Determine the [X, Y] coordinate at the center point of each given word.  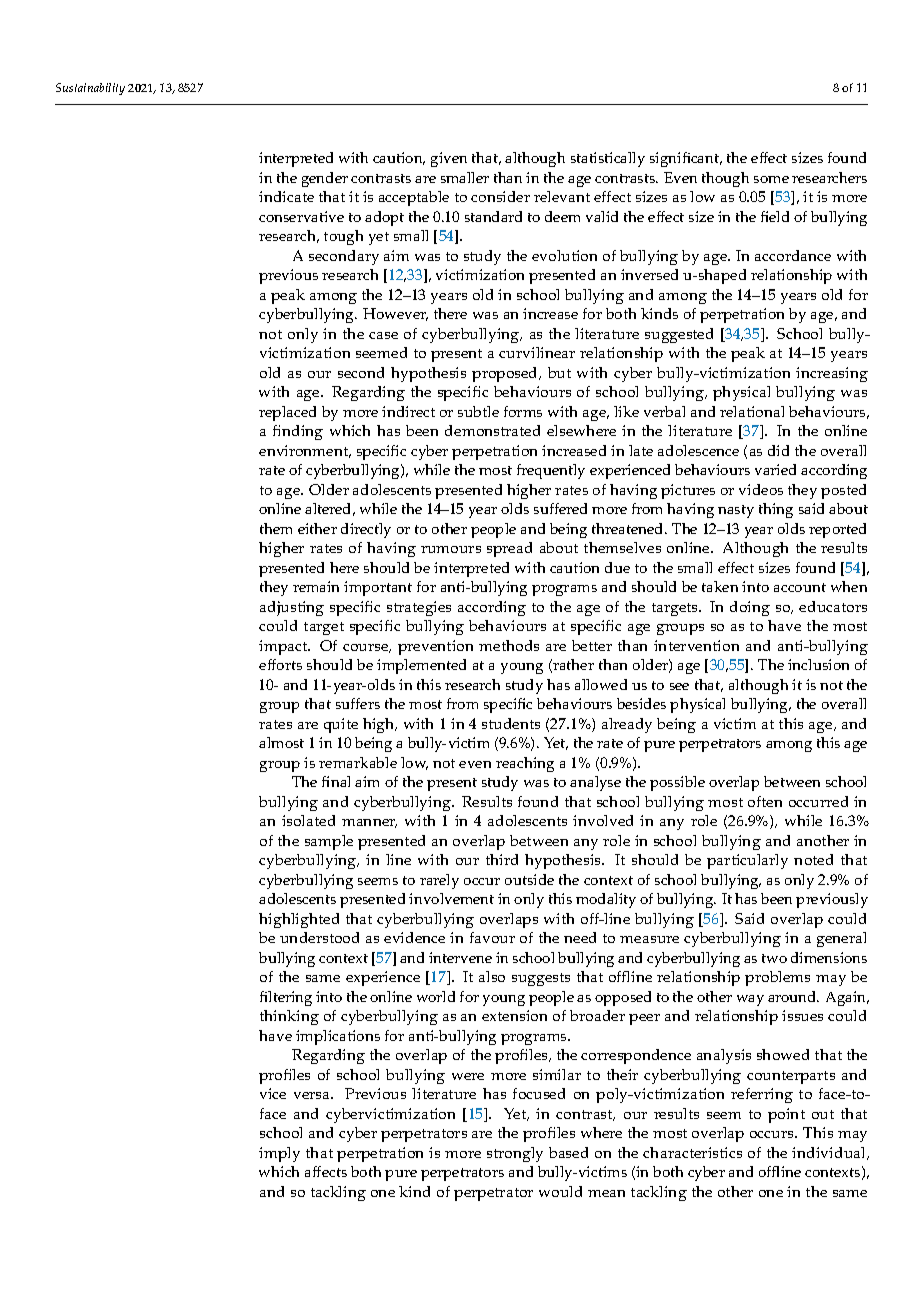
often [765, 801]
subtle [478, 411]
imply [279, 1154]
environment [305, 451]
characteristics [692, 1152]
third [502, 859]
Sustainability [90, 89]
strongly [515, 1154]
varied [775, 469]
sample [329, 842]
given [449, 159]
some [771, 179]
